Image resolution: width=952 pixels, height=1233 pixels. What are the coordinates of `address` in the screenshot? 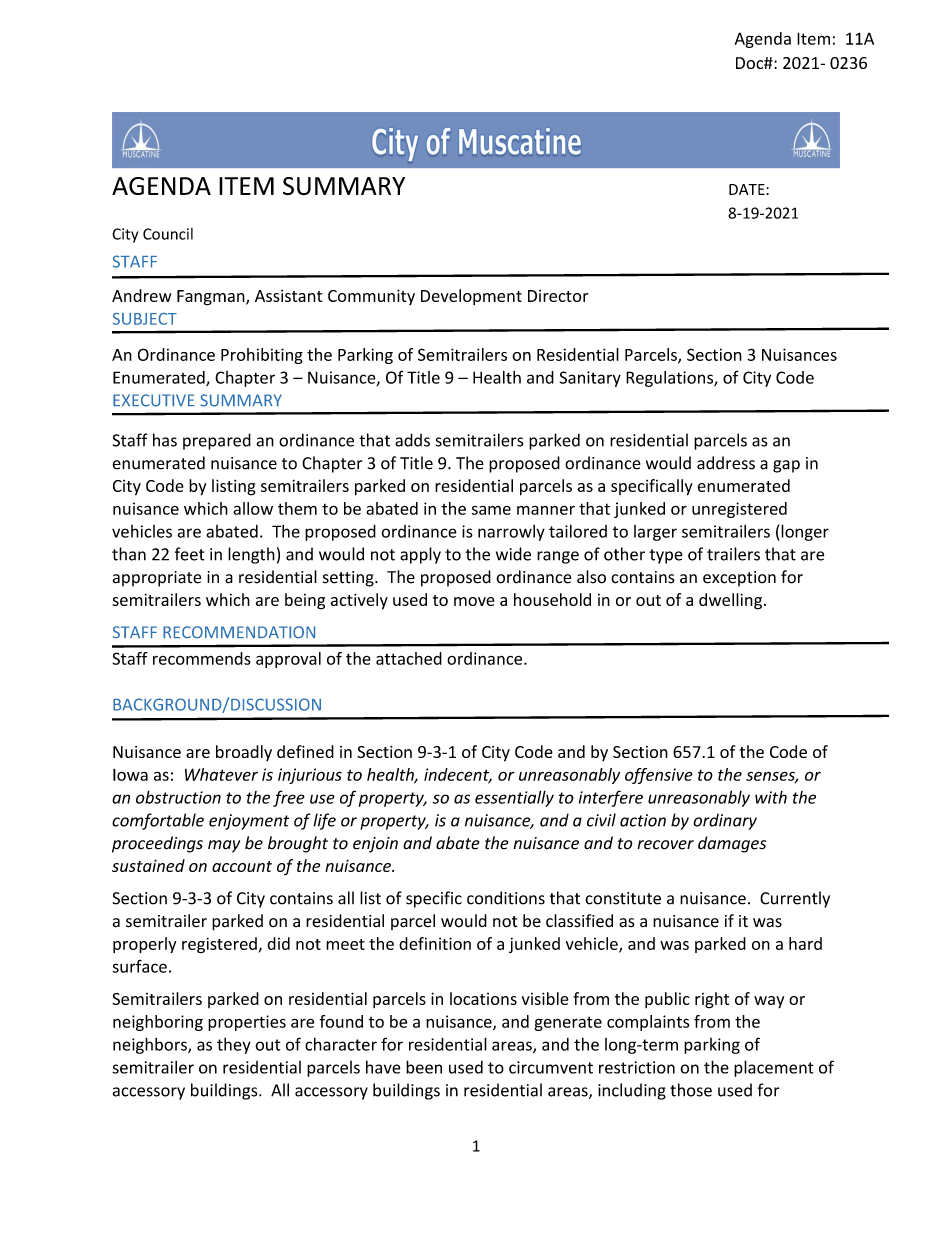 It's located at (726, 463).
